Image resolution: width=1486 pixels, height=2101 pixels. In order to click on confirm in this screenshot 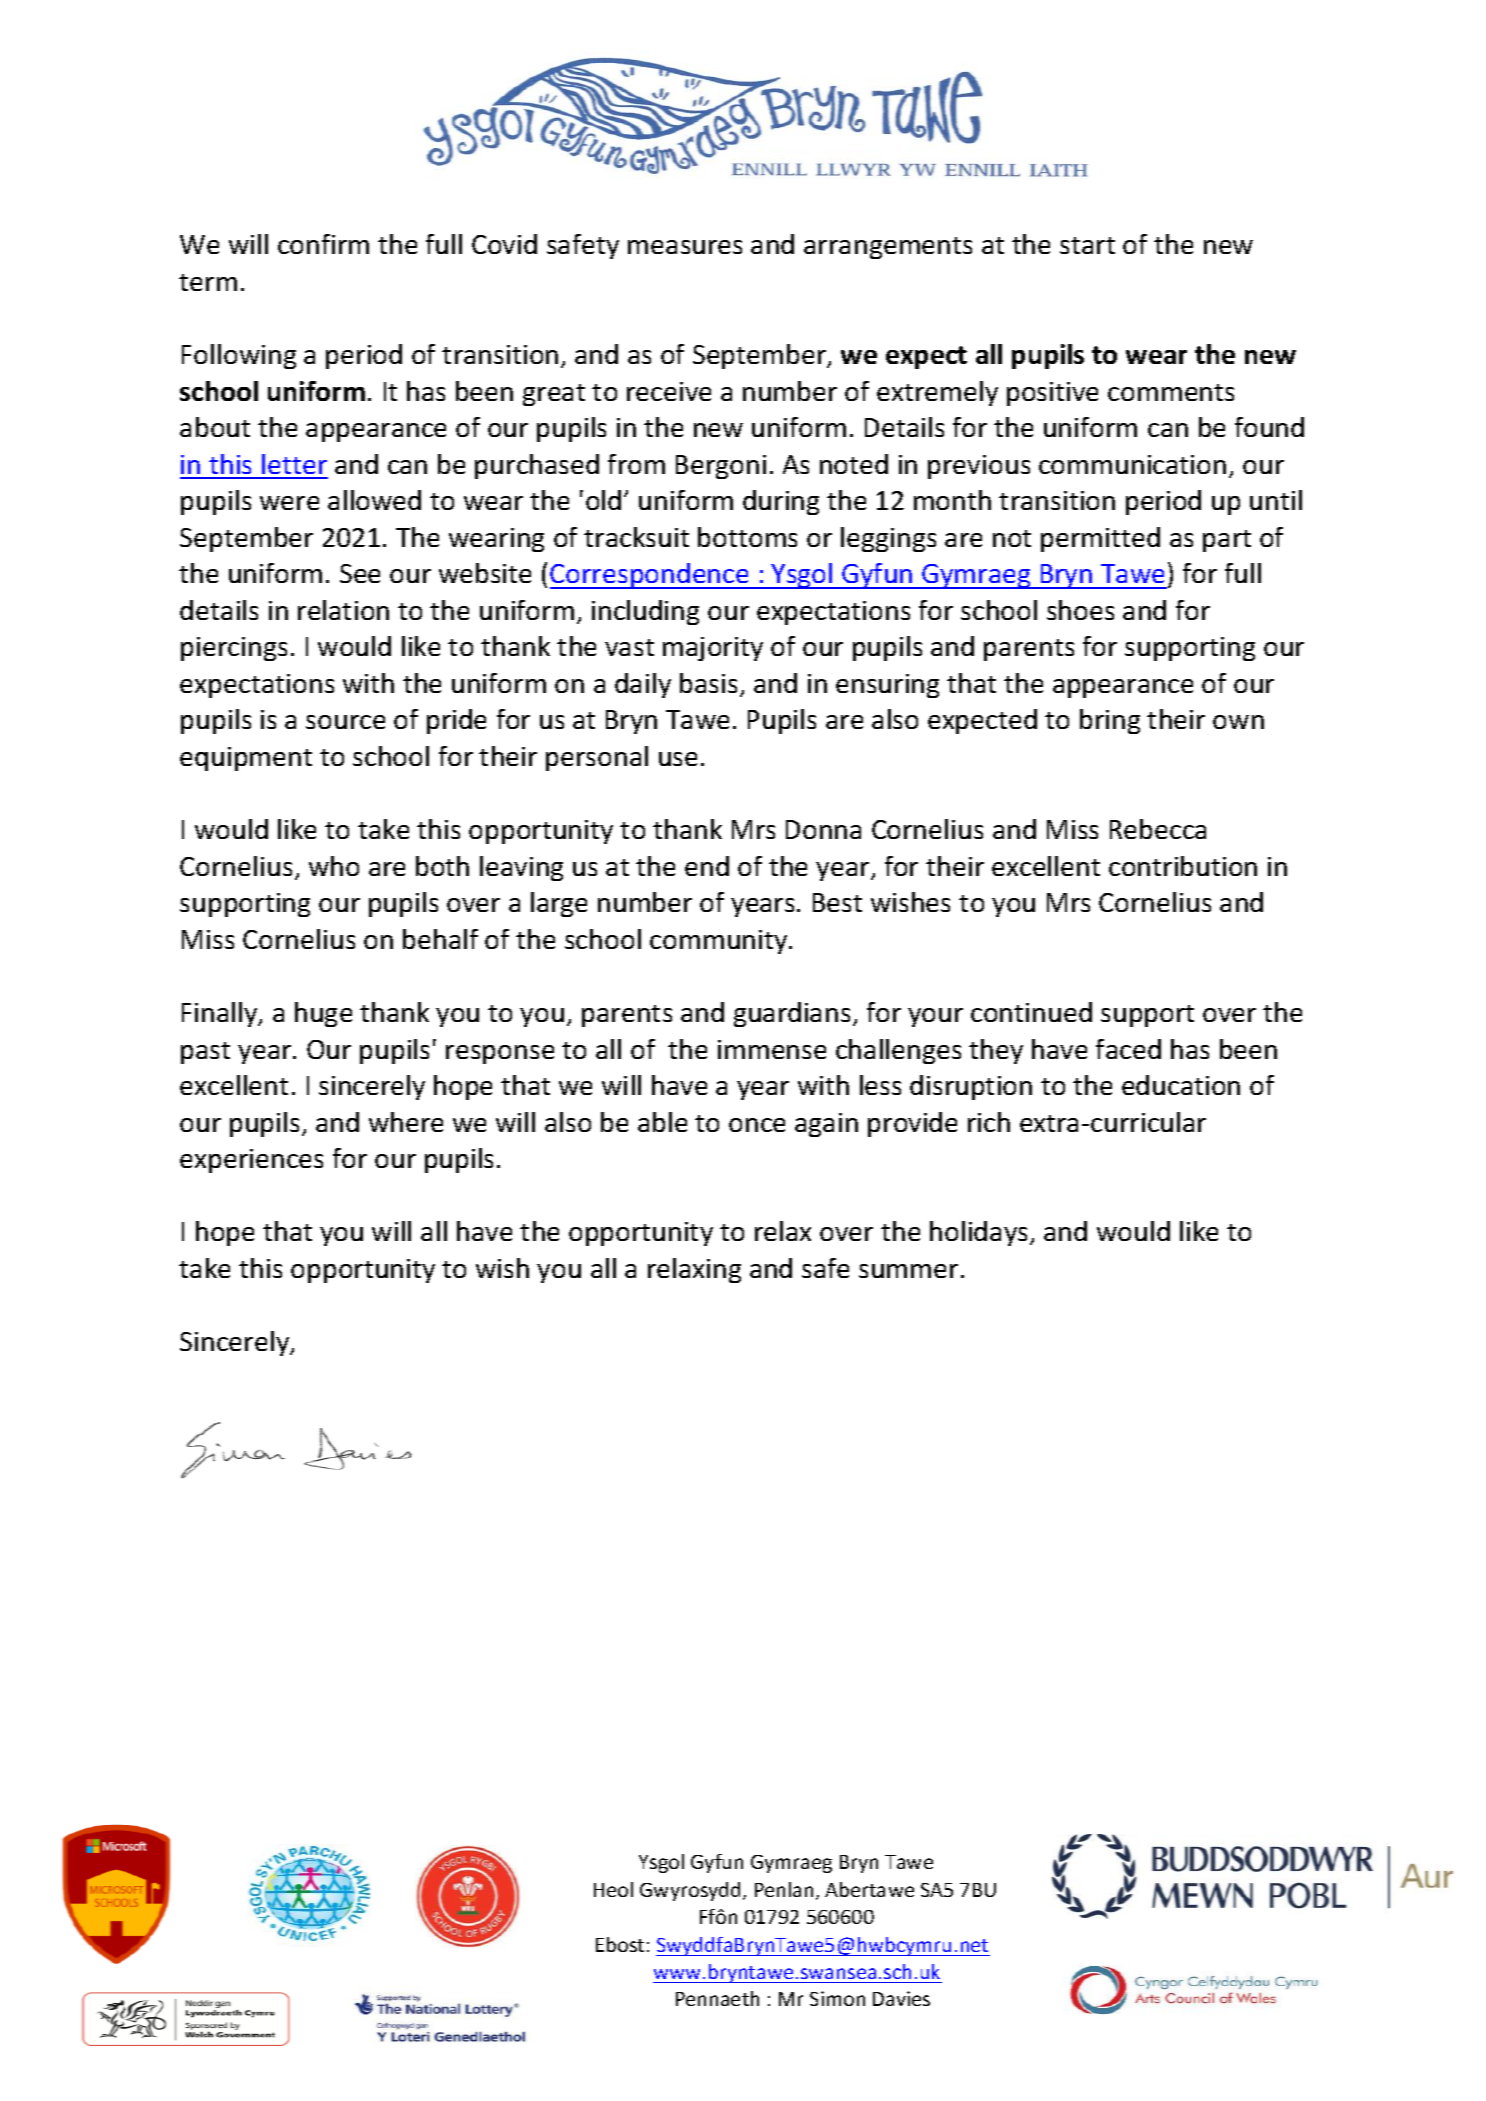, I will do `click(323, 244)`.
